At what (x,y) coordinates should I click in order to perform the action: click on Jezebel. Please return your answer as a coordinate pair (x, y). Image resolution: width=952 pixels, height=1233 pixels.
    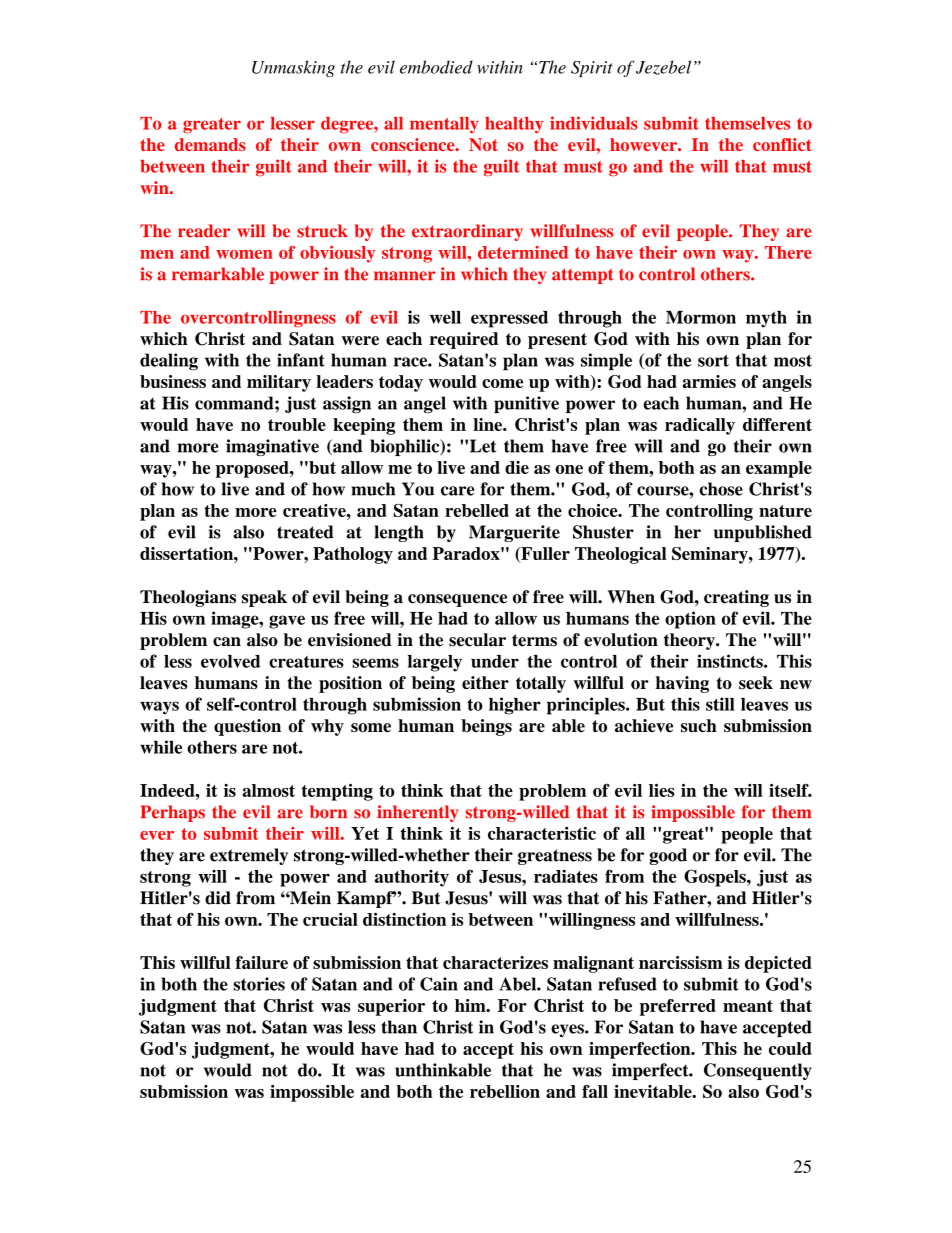
    Looking at the image, I should click on (663, 67).
